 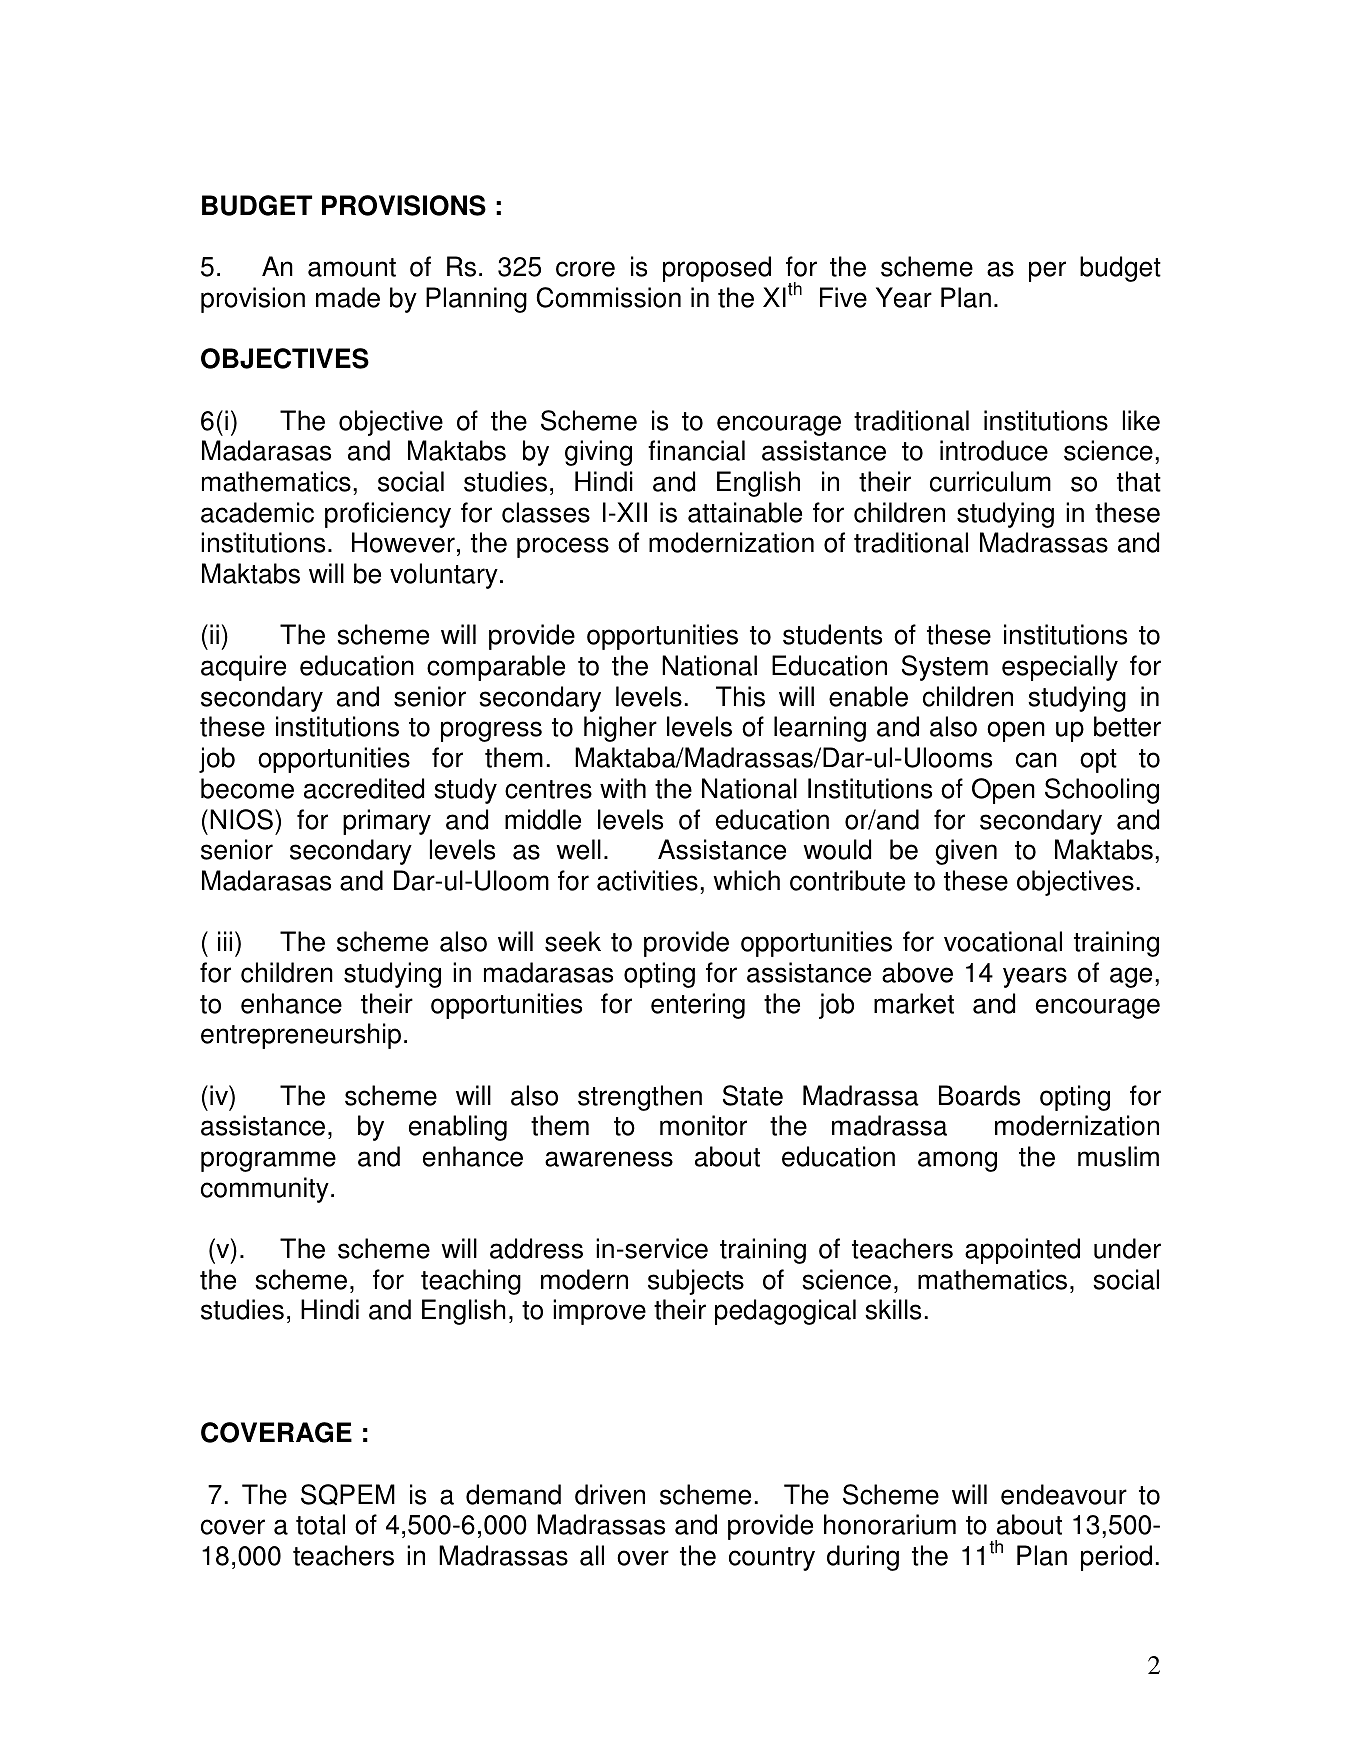 I want to click on total, so click(x=320, y=1524).
